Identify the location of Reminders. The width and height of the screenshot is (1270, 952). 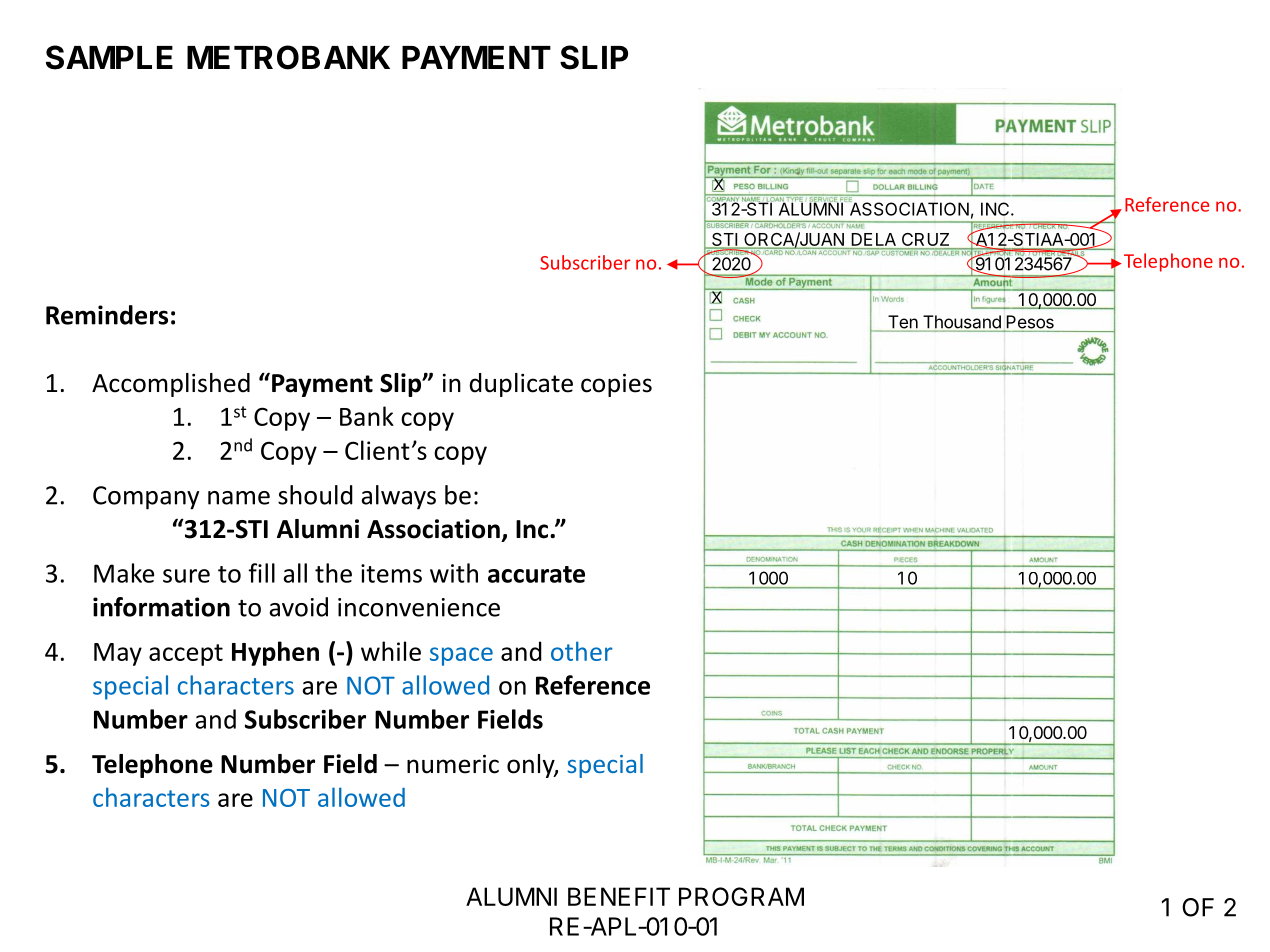
(107, 315).
